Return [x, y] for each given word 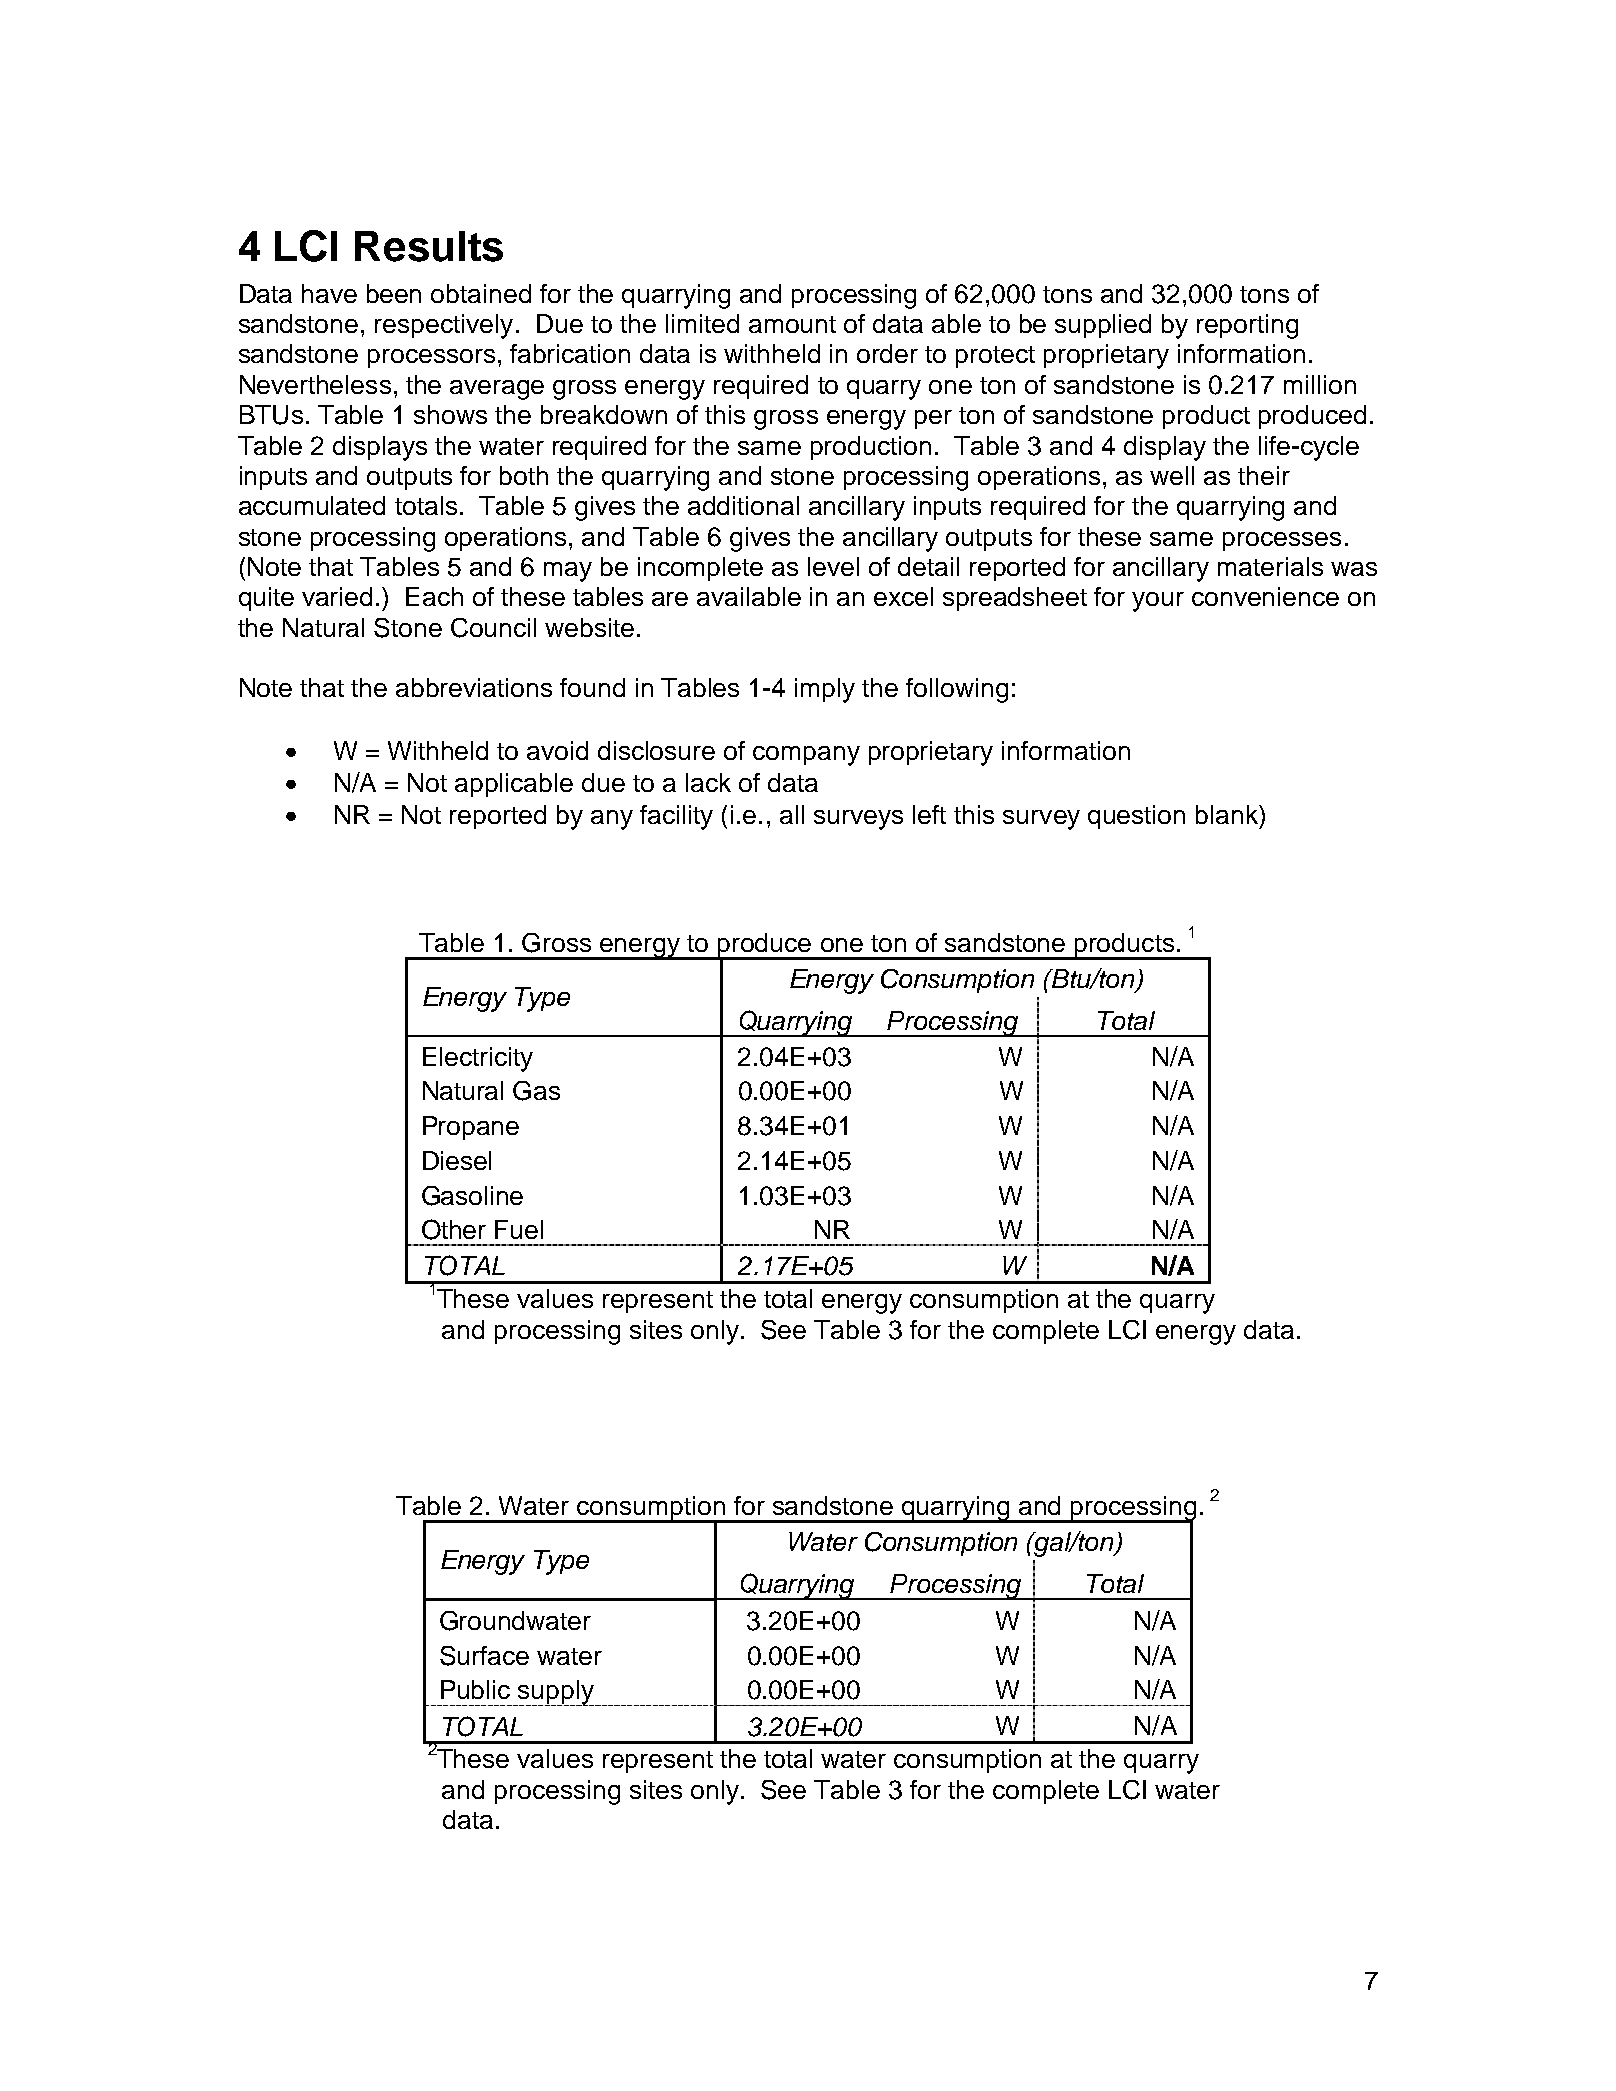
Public [475, 1689]
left [929, 814]
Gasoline [472, 1196]
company [806, 756]
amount [792, 324]
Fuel [519, 1229]
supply [557, 1693]
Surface [484, 1656]
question [1136, 817]
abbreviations [474, 687]
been [394, 293]
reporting [1247, 326]
